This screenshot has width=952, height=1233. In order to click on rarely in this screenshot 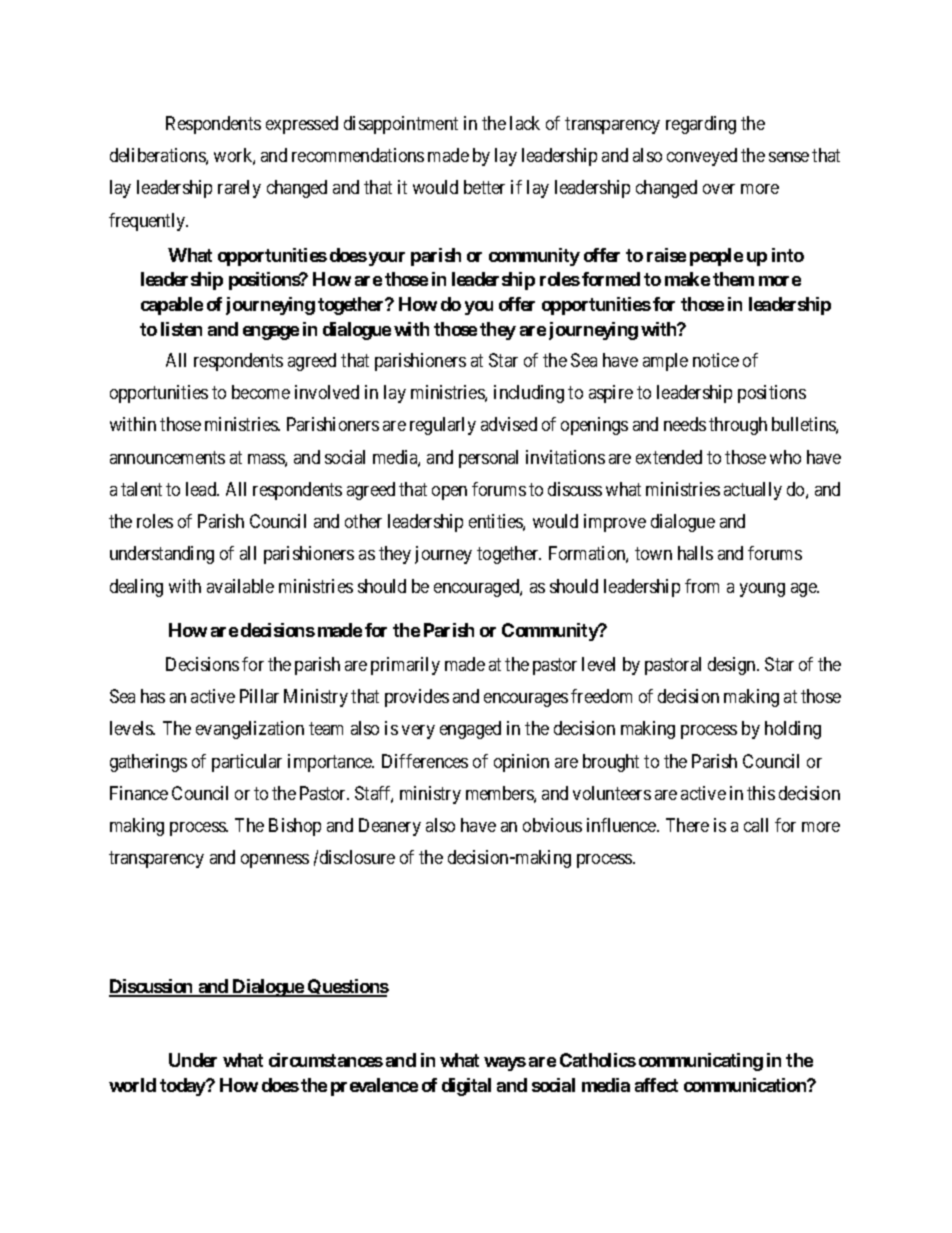, I will do `click(239, 189)`.
